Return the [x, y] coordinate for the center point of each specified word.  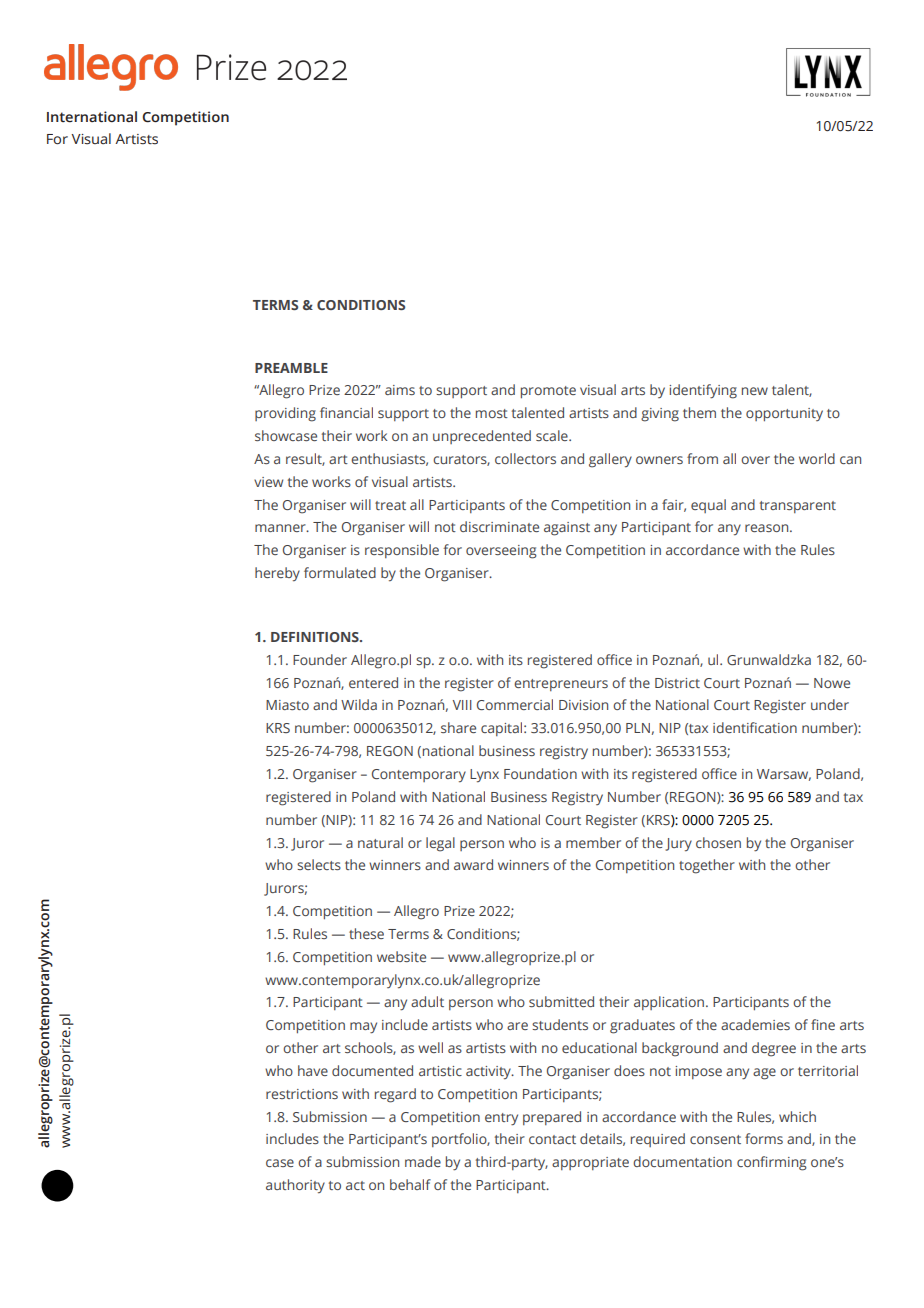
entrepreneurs [561, 685]
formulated [340, 572]
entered [373, 682]
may [363, 1028]
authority [295, 1186]
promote [548, 392]
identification [755, 727]
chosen [718, 842]
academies [755, 1024]
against [567, 529]
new [755, 391]
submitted [561, 1001]
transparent [798, 507]
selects [319, 864]
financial [346, 412]
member [593, 842]
